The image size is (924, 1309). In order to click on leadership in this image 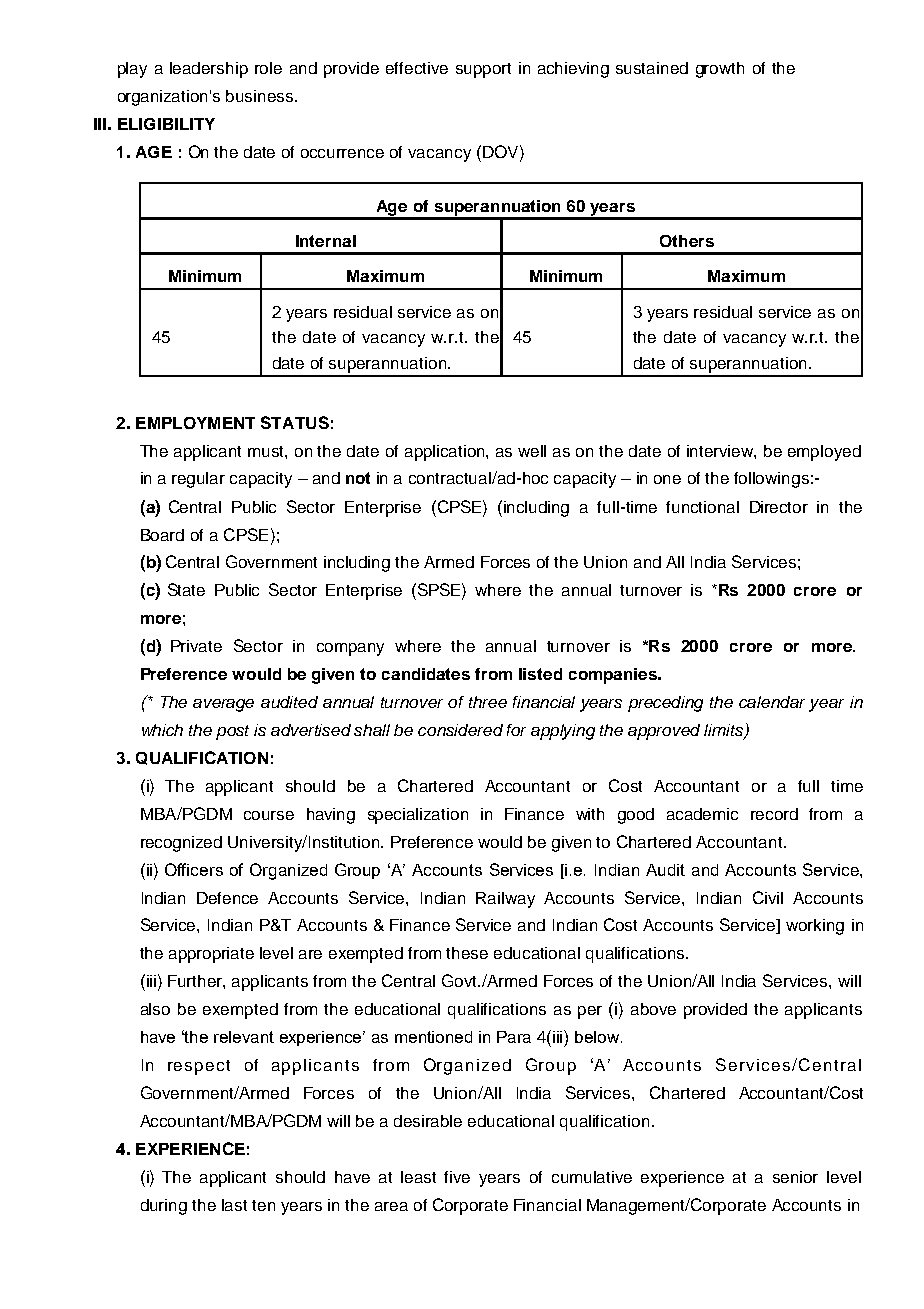, I will do `click(209, 70)`.
